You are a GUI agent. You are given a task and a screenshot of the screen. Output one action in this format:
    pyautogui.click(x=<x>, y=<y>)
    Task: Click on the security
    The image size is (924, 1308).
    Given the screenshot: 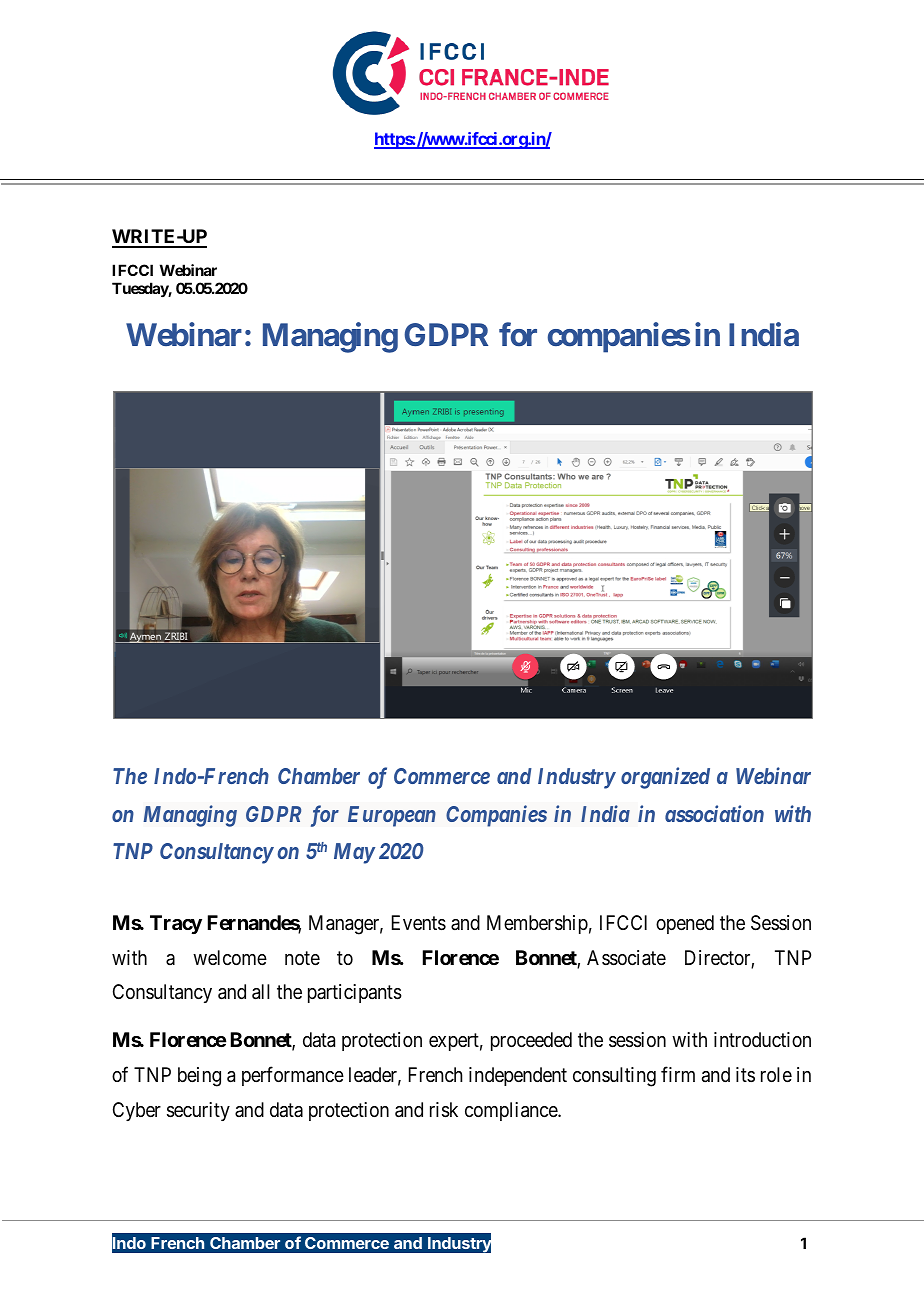 What is the action you would take?
    pyautogui.click(x=198, y=1111)
